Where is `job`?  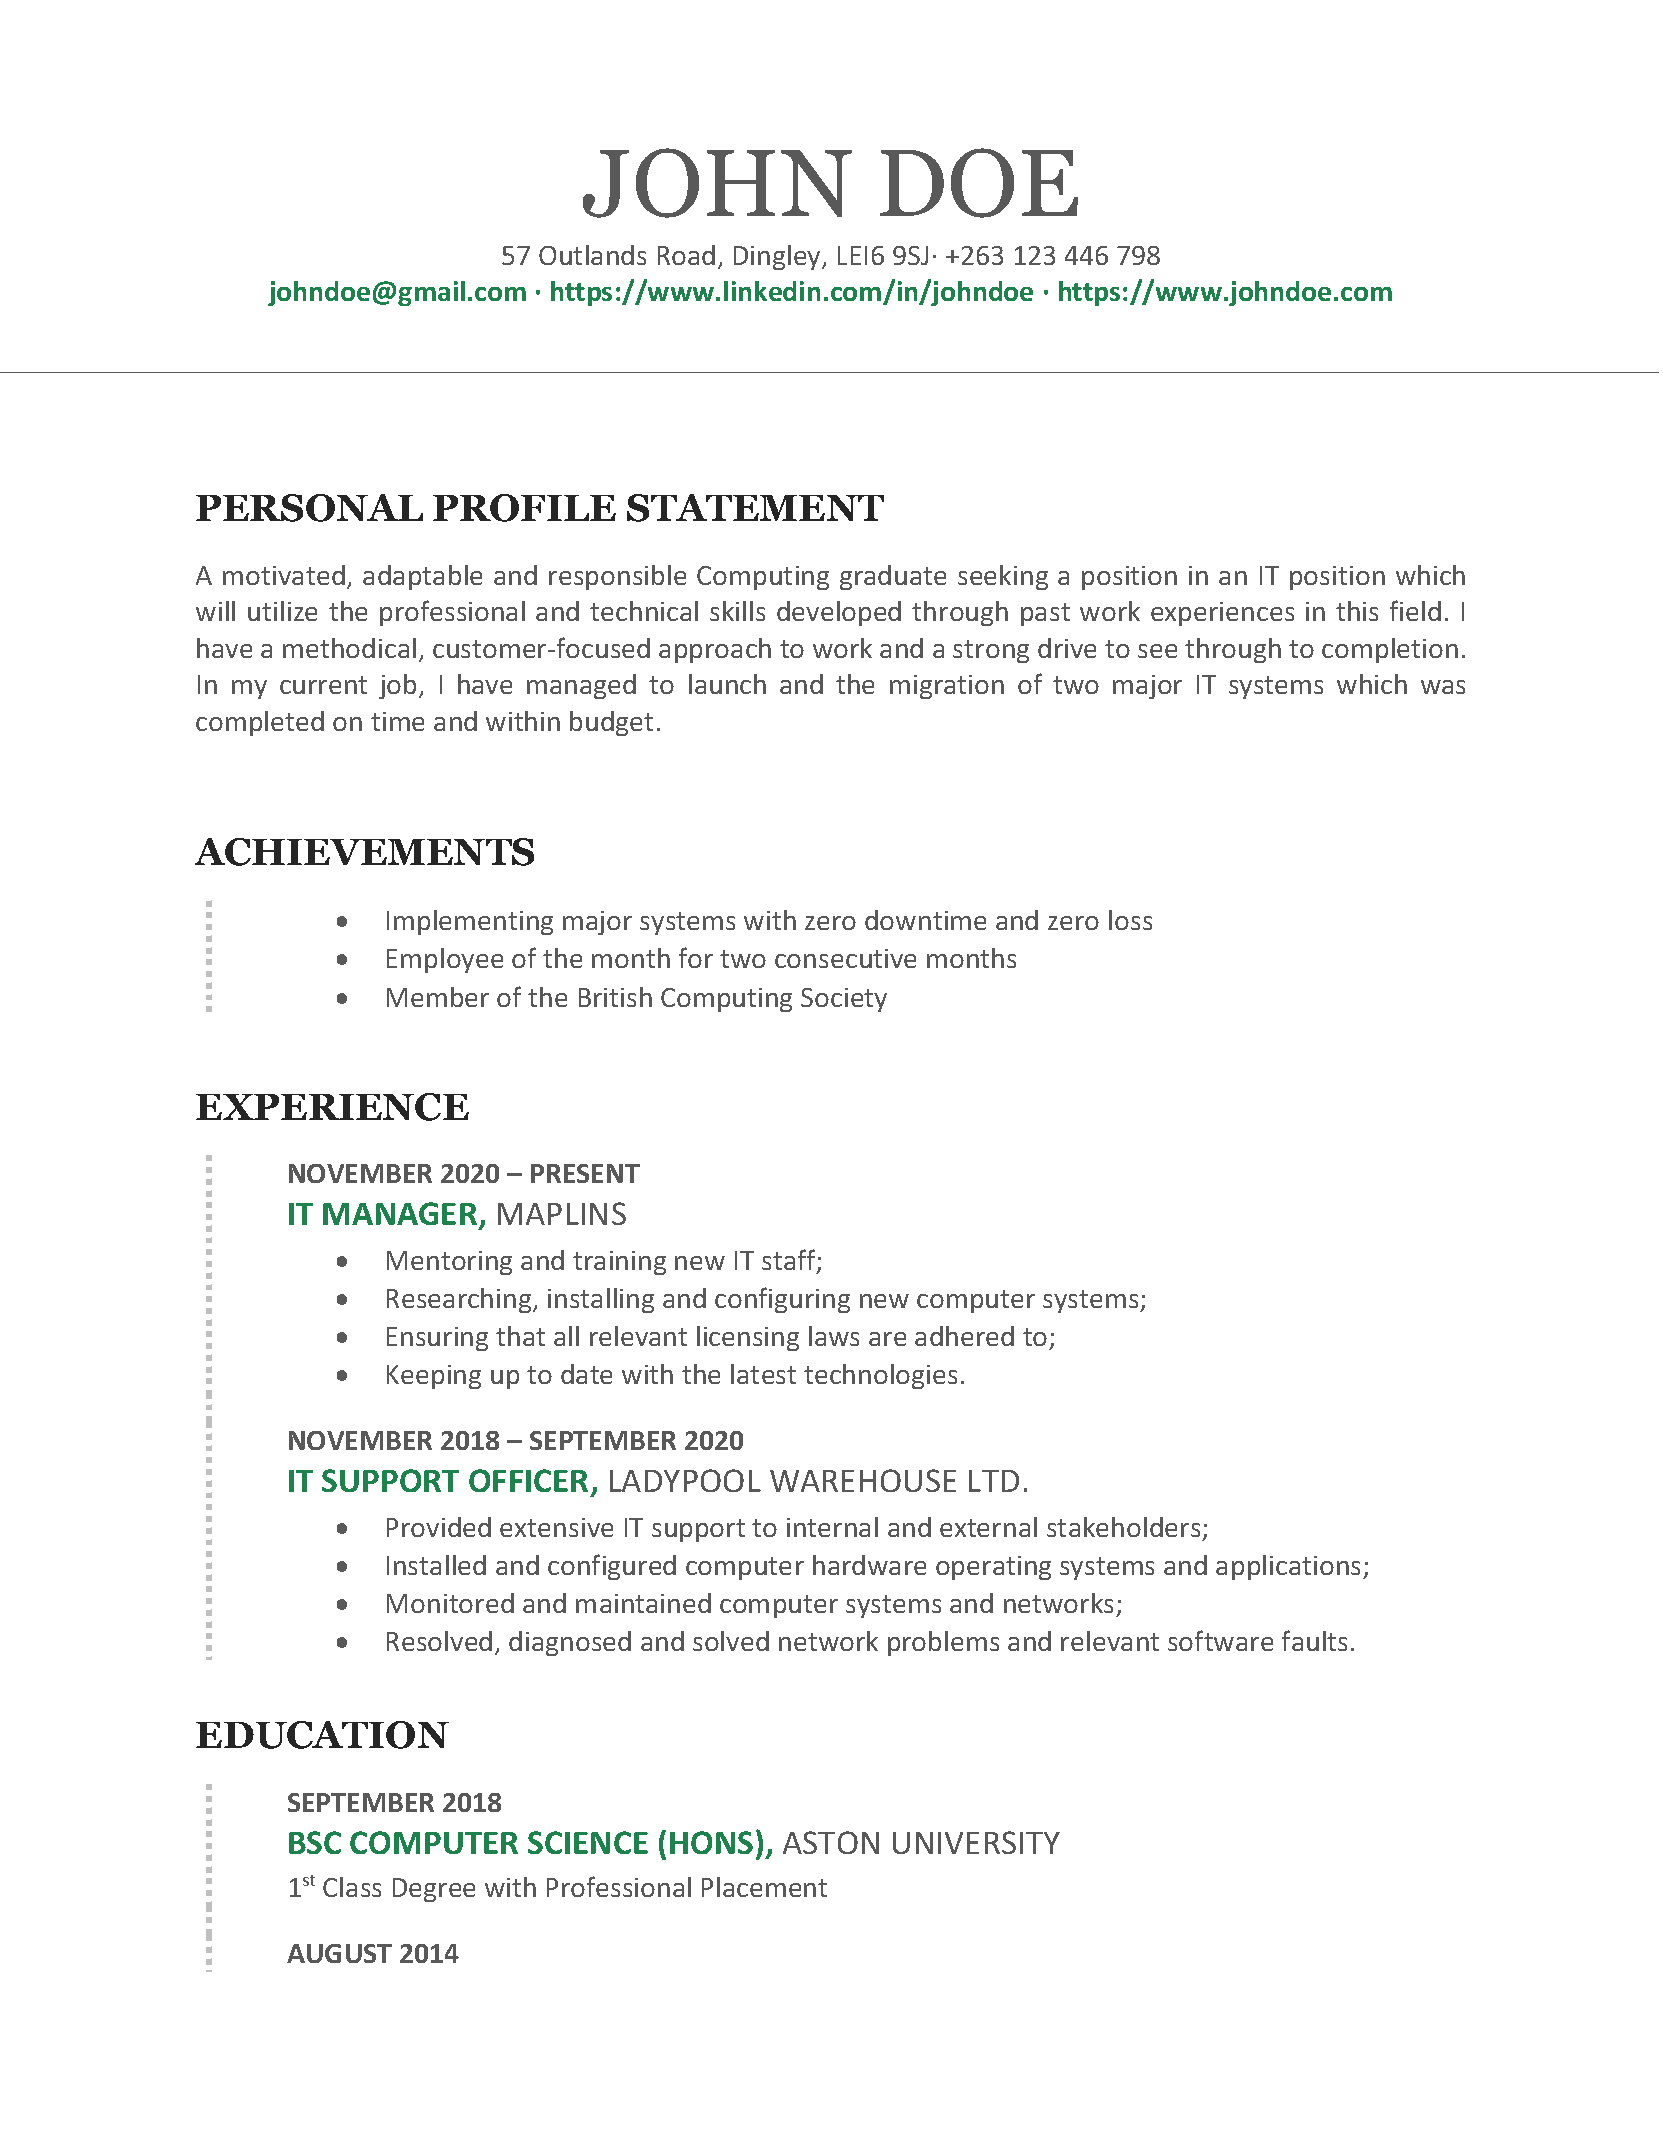 job is located at coordinates (399, 686).
